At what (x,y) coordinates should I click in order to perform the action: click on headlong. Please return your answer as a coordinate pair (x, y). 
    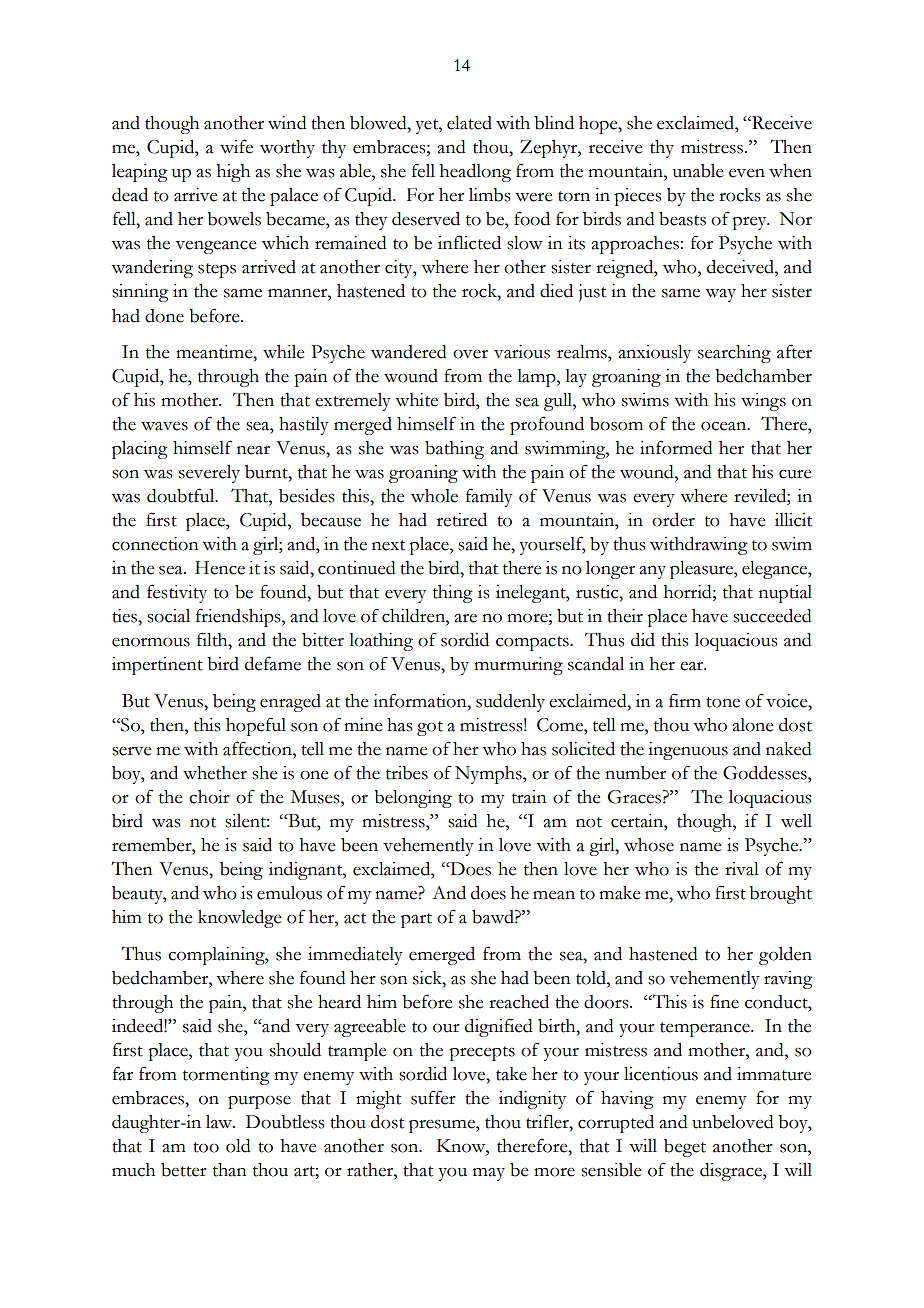
    Looking at the image, I should click on (475, 173).
